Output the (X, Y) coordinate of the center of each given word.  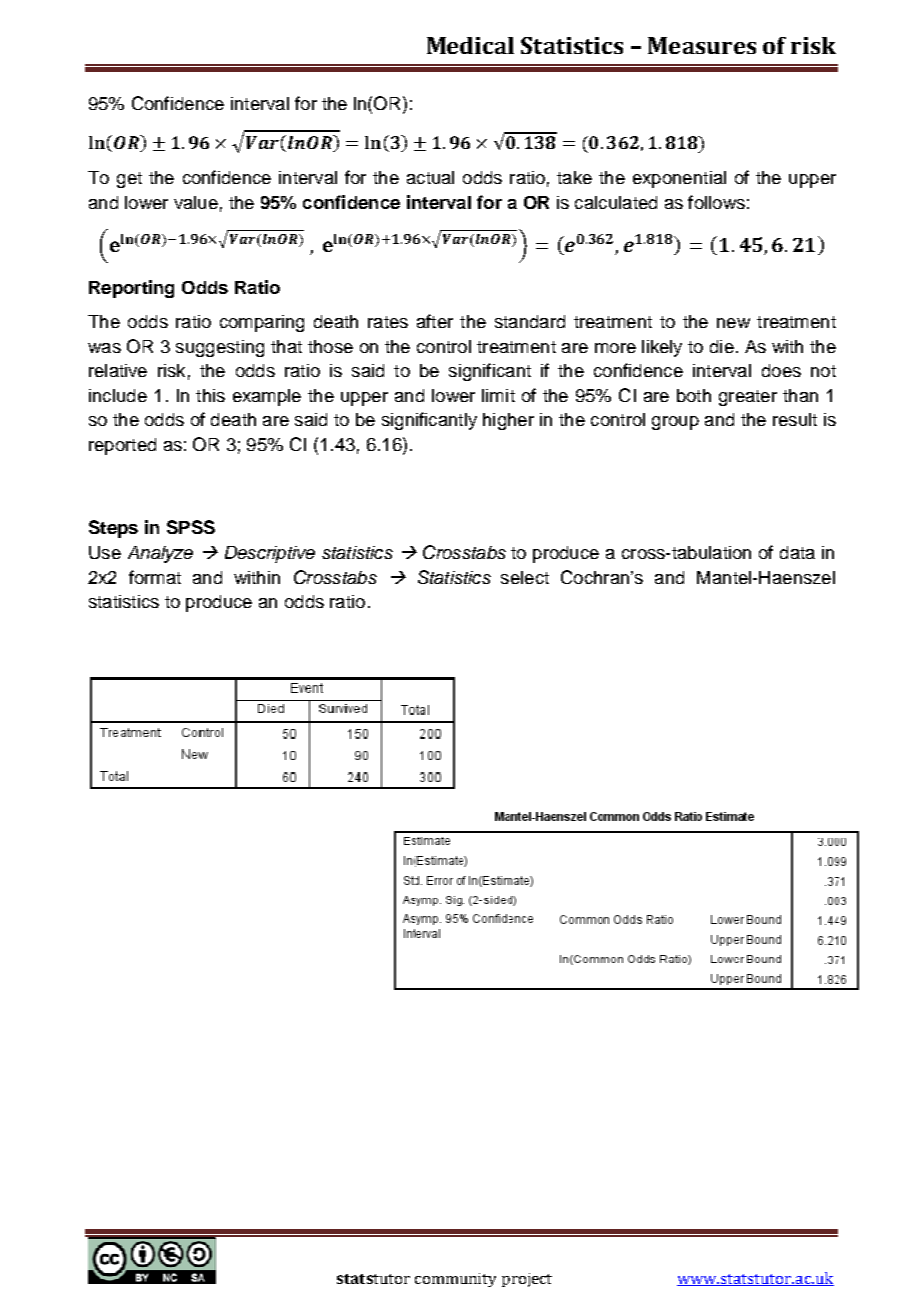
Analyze (160, 554)
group (675, 423)
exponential (679, 179)
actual (430, 177)
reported (122, 446)
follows (716, 202)
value (196, 202)
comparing (262, 323)
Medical (470, 45)
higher (508, 421)
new (733, 323)
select (525, 577)
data (797, 552)
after (435, 321)
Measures (702, 45)
